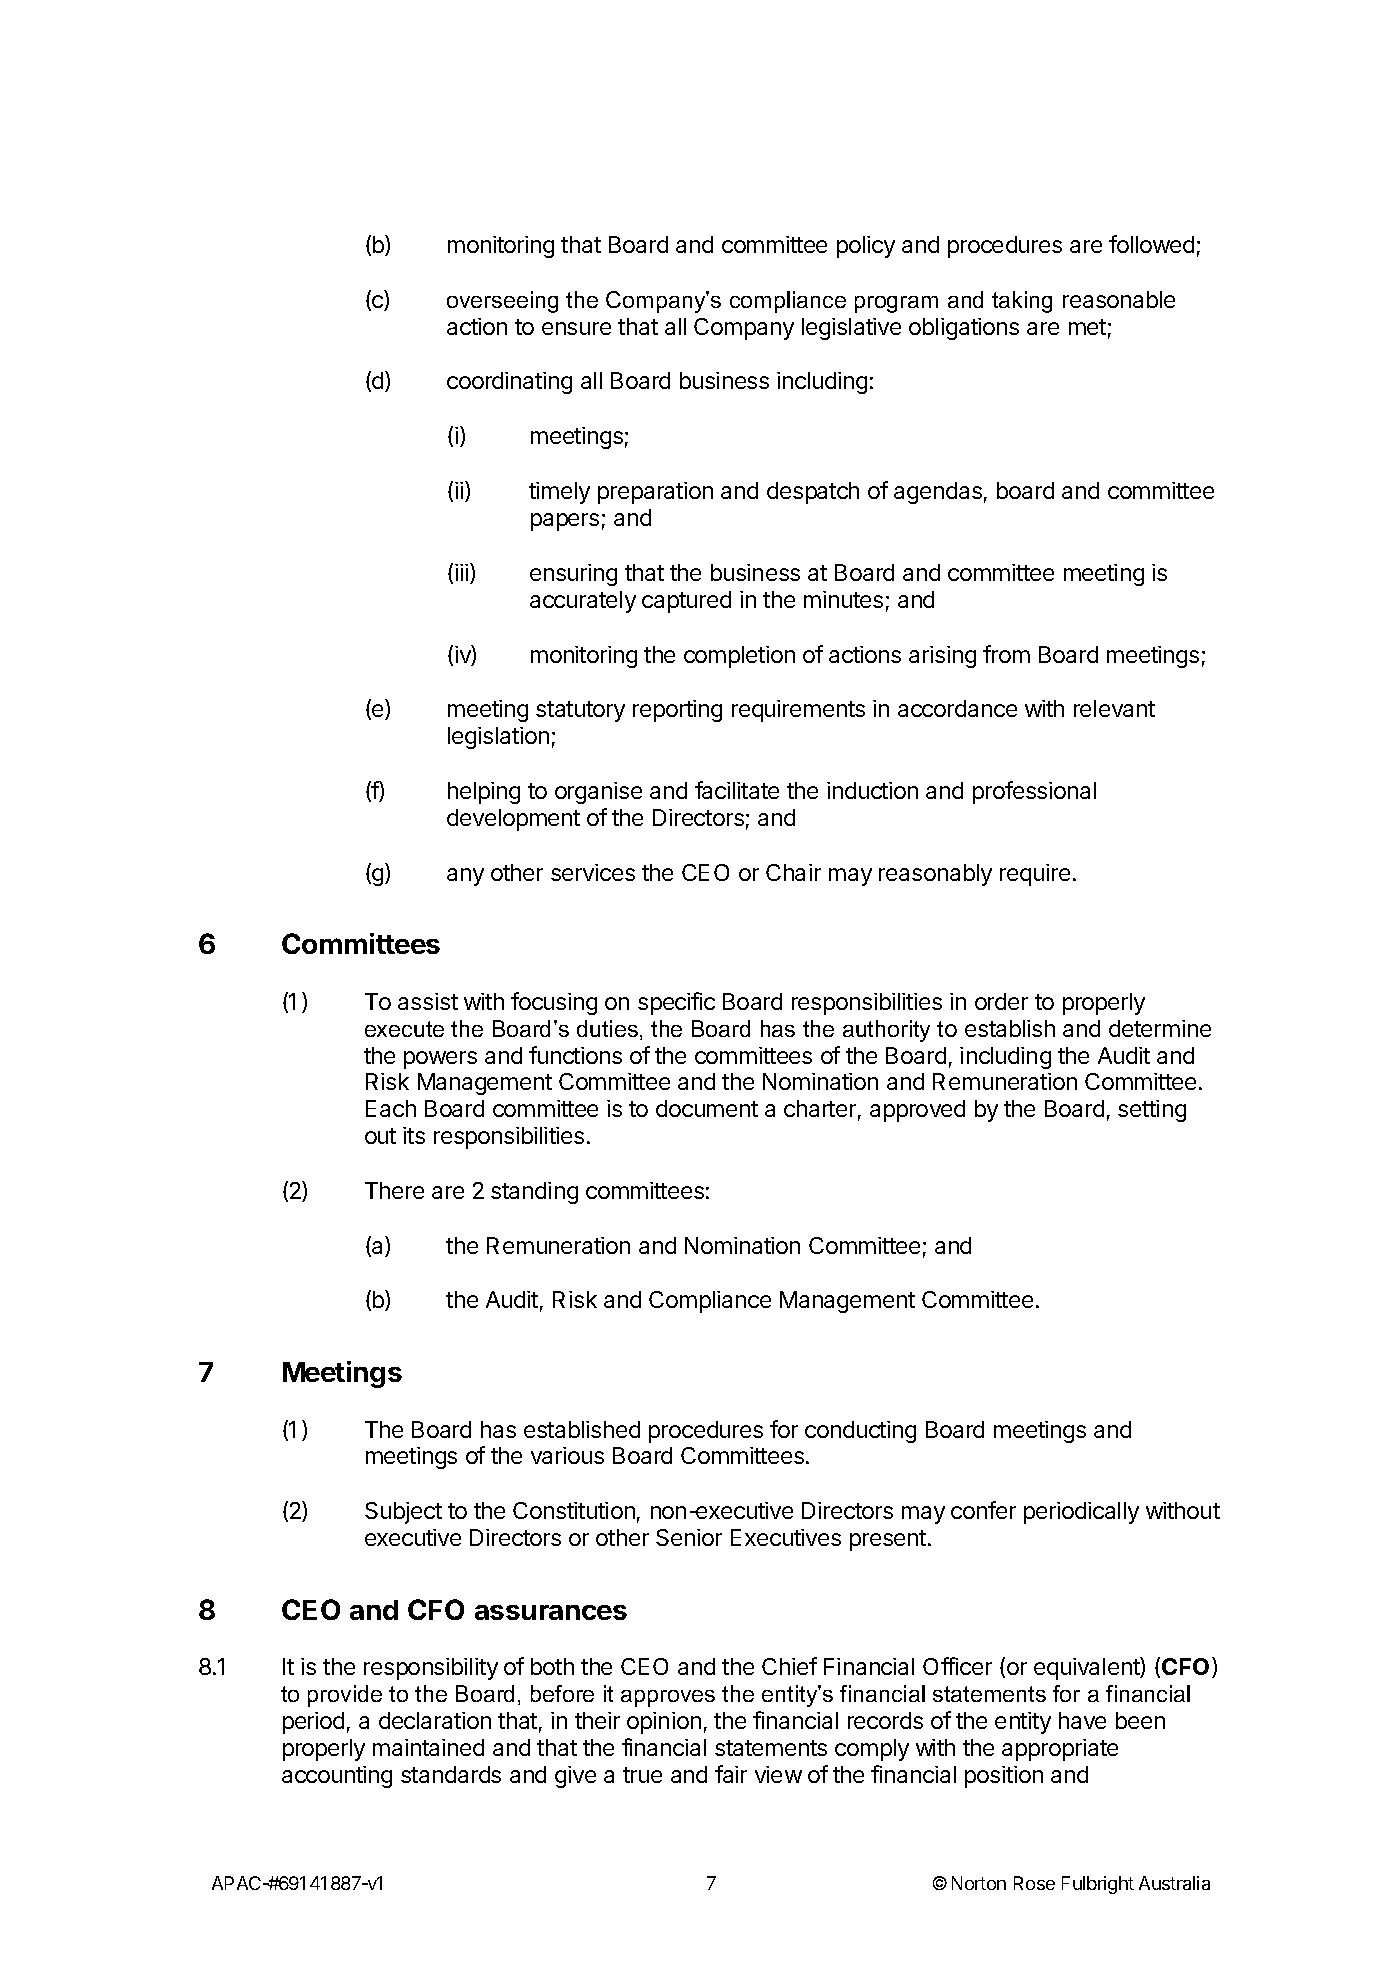  What do you see at coordinates (983, 1510) in the page?
I see `confer` at bounding box center [983, 1510].
